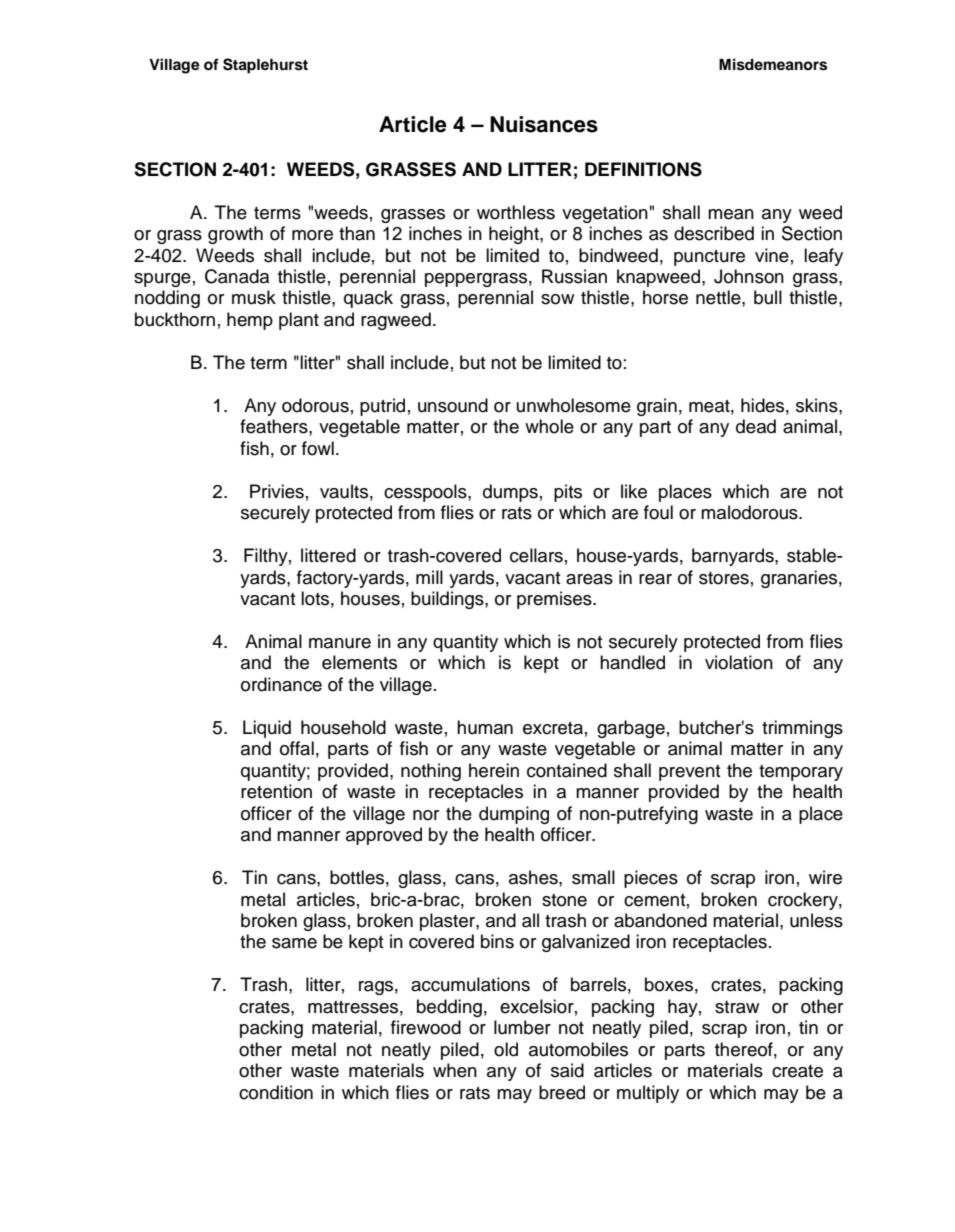  I want to click on growth, so click(235, 235).
